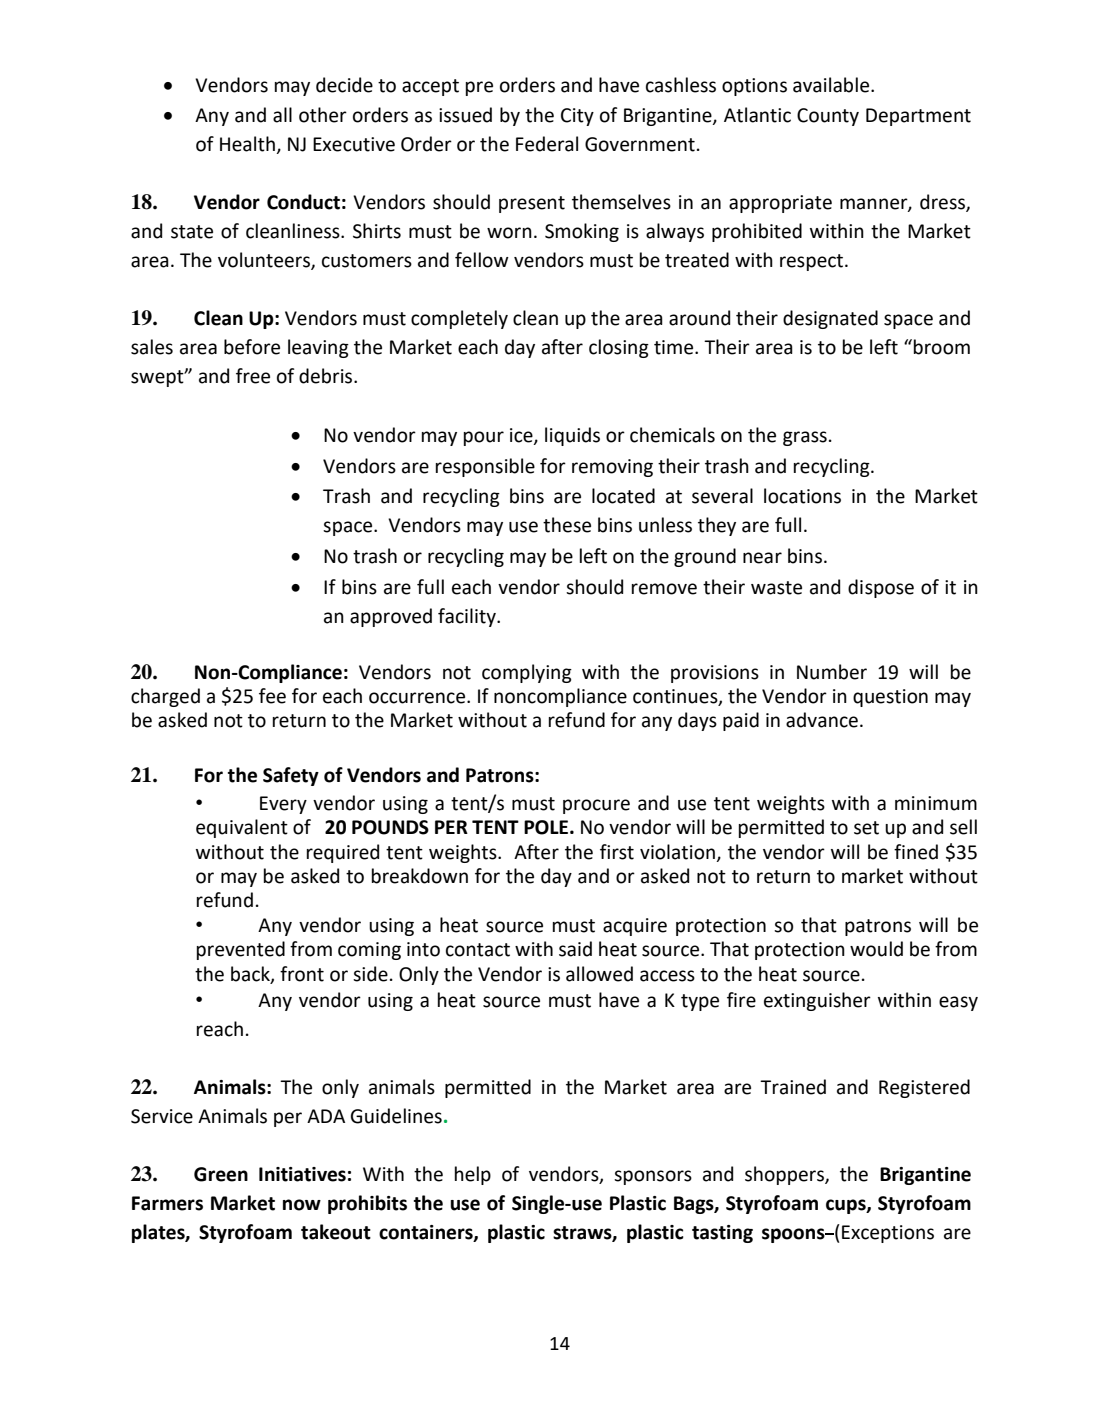 This document has height=1422, width=1099. I want to click on would, so click(876, 949).
